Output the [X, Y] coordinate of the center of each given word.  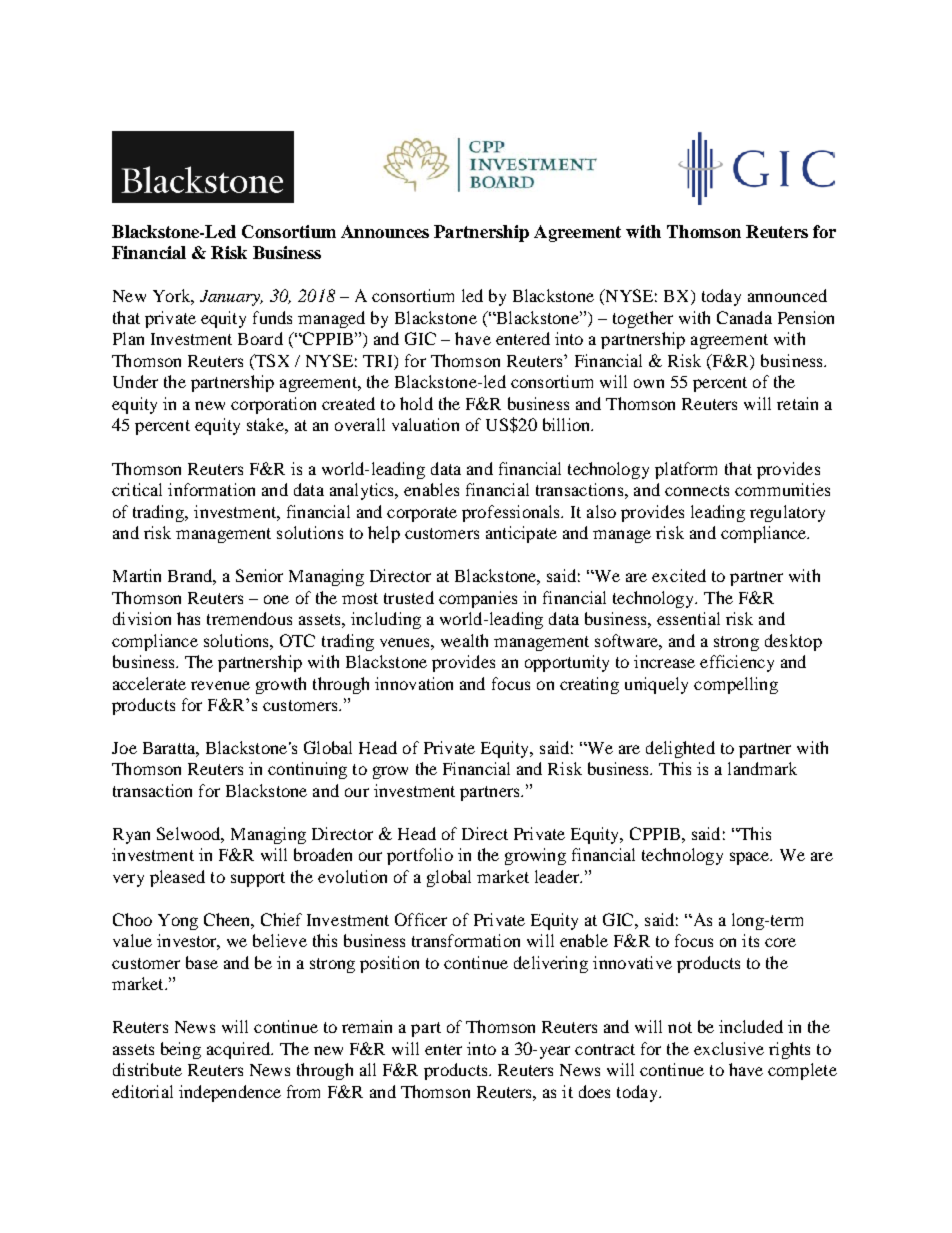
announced [787, 295]
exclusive [729, 1048]
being [181, 1050]
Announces [385, 231]
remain [367, 1026]
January [231, 298]
